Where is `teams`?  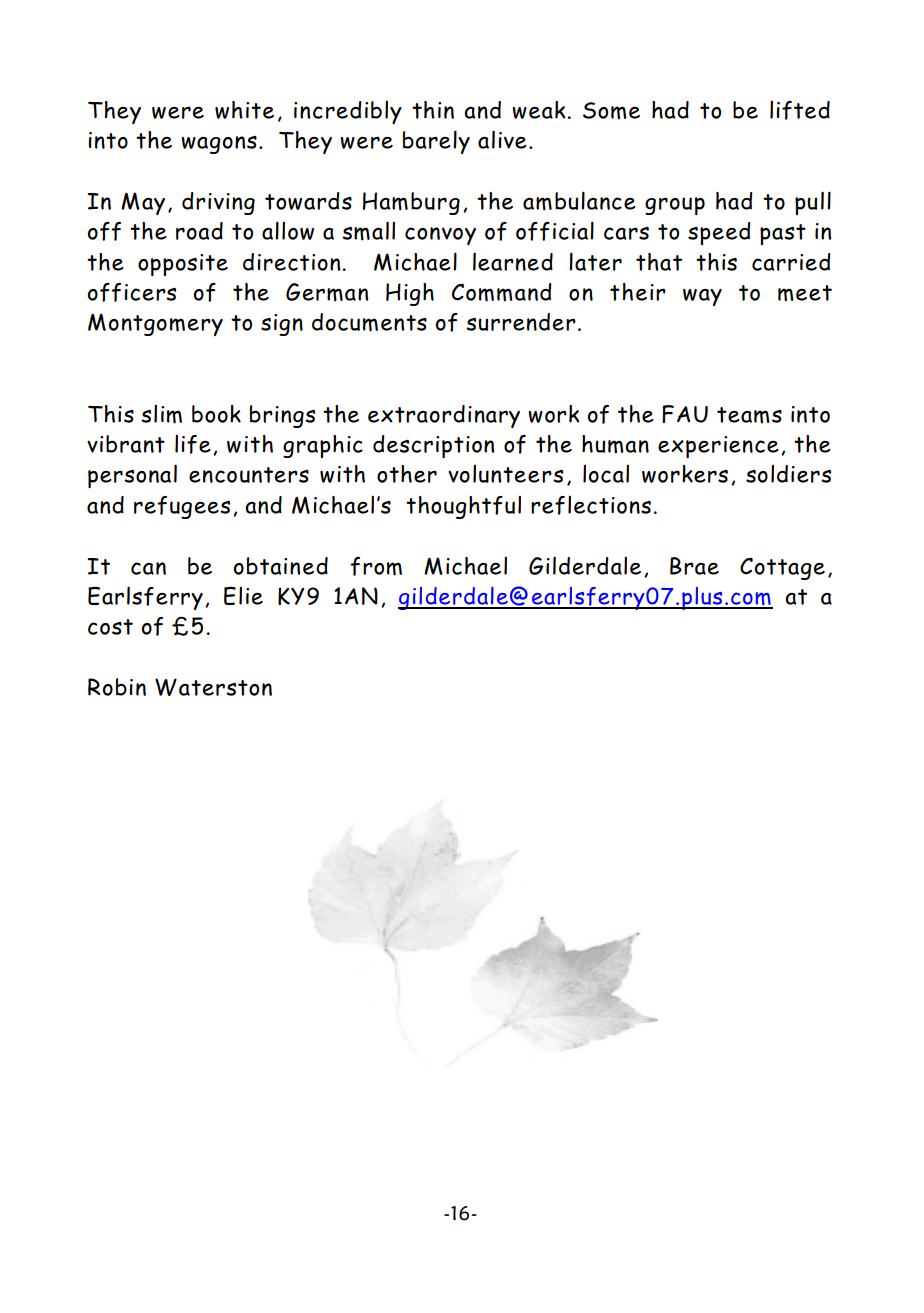 teams is located at coordinates (749, 415).
